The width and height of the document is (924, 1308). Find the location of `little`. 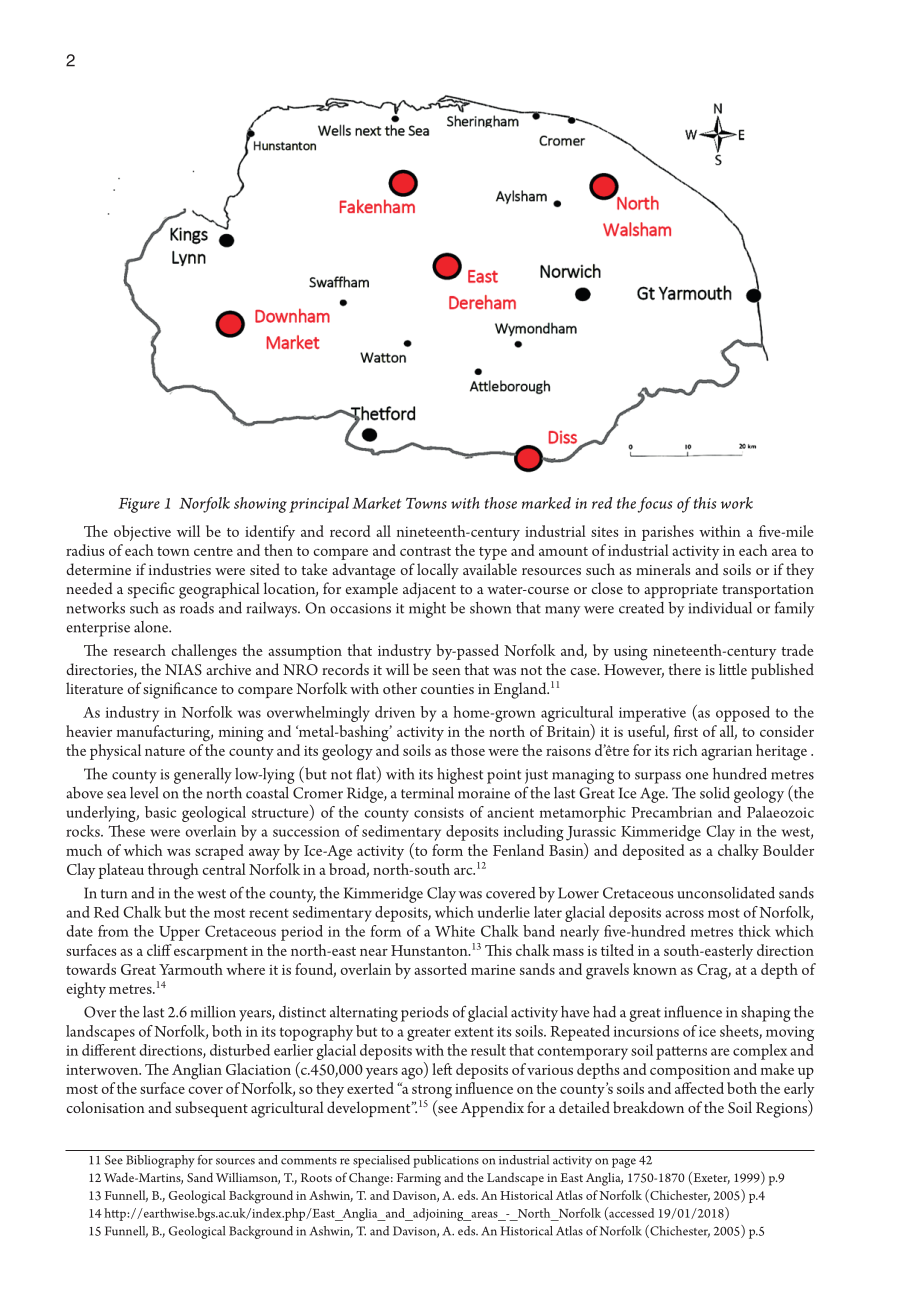

little is located at coordinates (733, 669).
